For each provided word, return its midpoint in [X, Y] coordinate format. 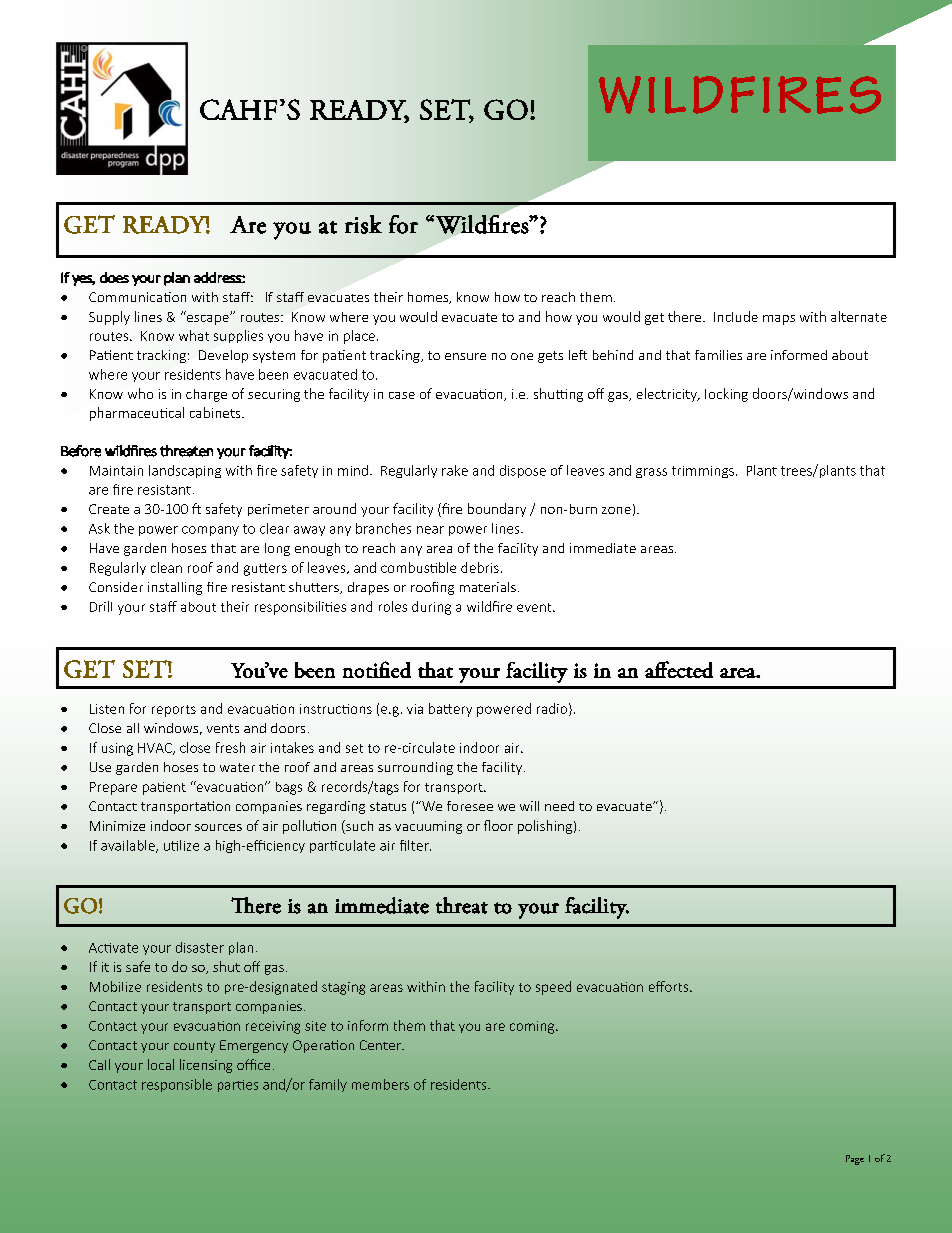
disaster [200, 947]
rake [455, 470]
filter [415, 845]
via [415, 709]
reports [174, 711]
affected [679, 669]
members [380, 1084]
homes [429, 298]
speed [553, 988]
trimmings [703, 472]
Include [736, 316]
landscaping [185, 471]
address [218, 277]
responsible [177, 1085]
